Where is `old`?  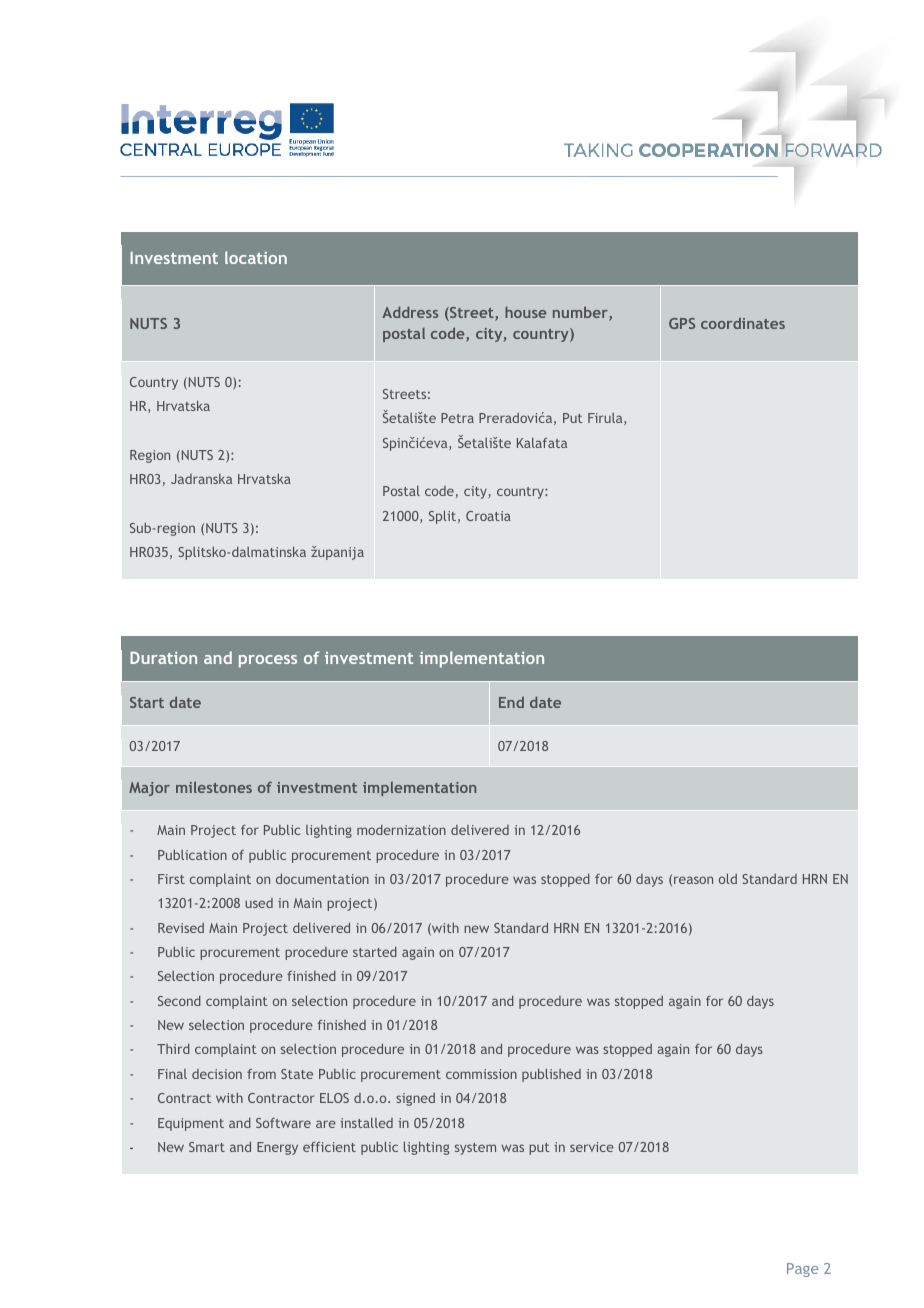
old is located at coordinates (728, 878).
